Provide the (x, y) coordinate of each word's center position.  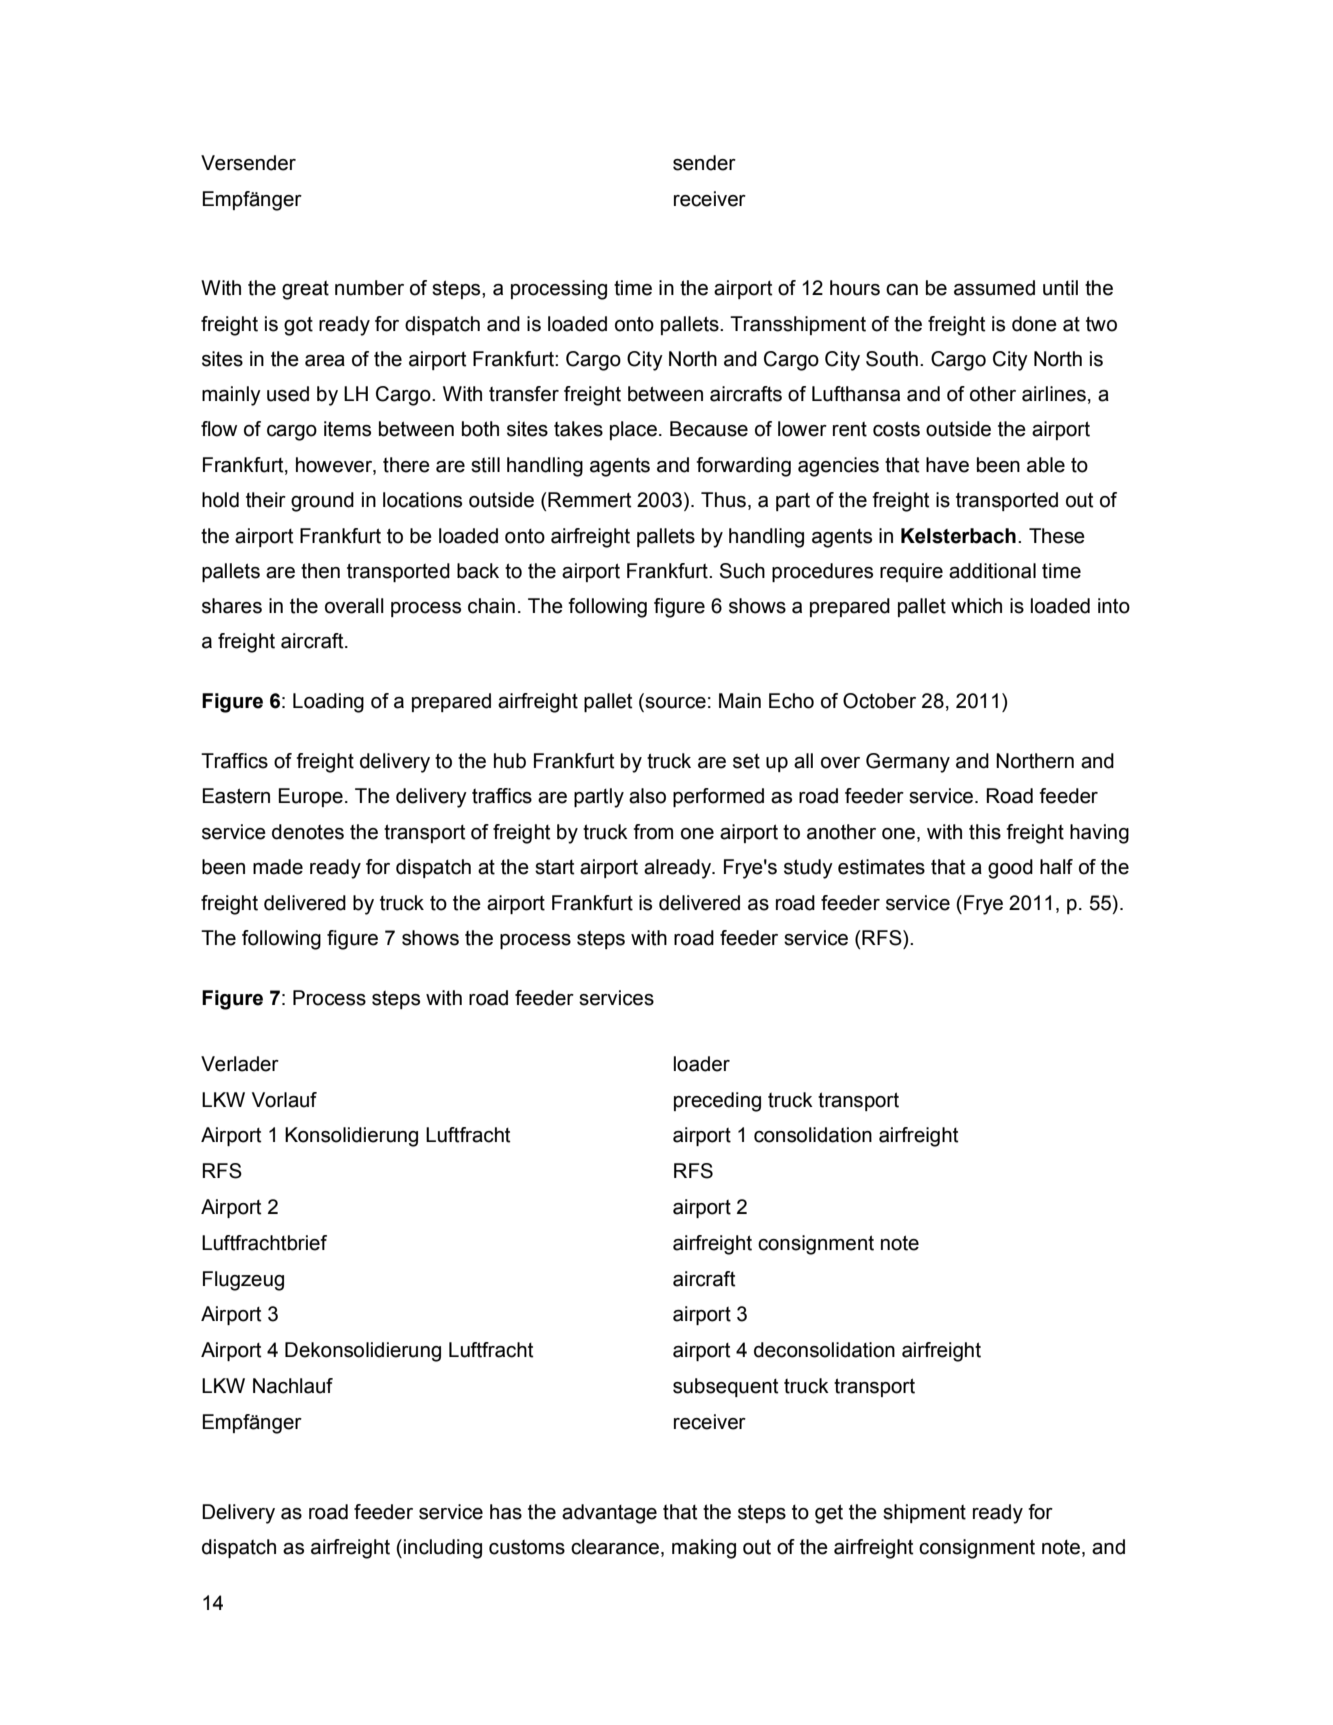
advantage (609, 1514)
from (653, 832)
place (633, 430)
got (298, 326)
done (1034, 324)
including (443, 1549)
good (1010, 869)
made (278, 867)
